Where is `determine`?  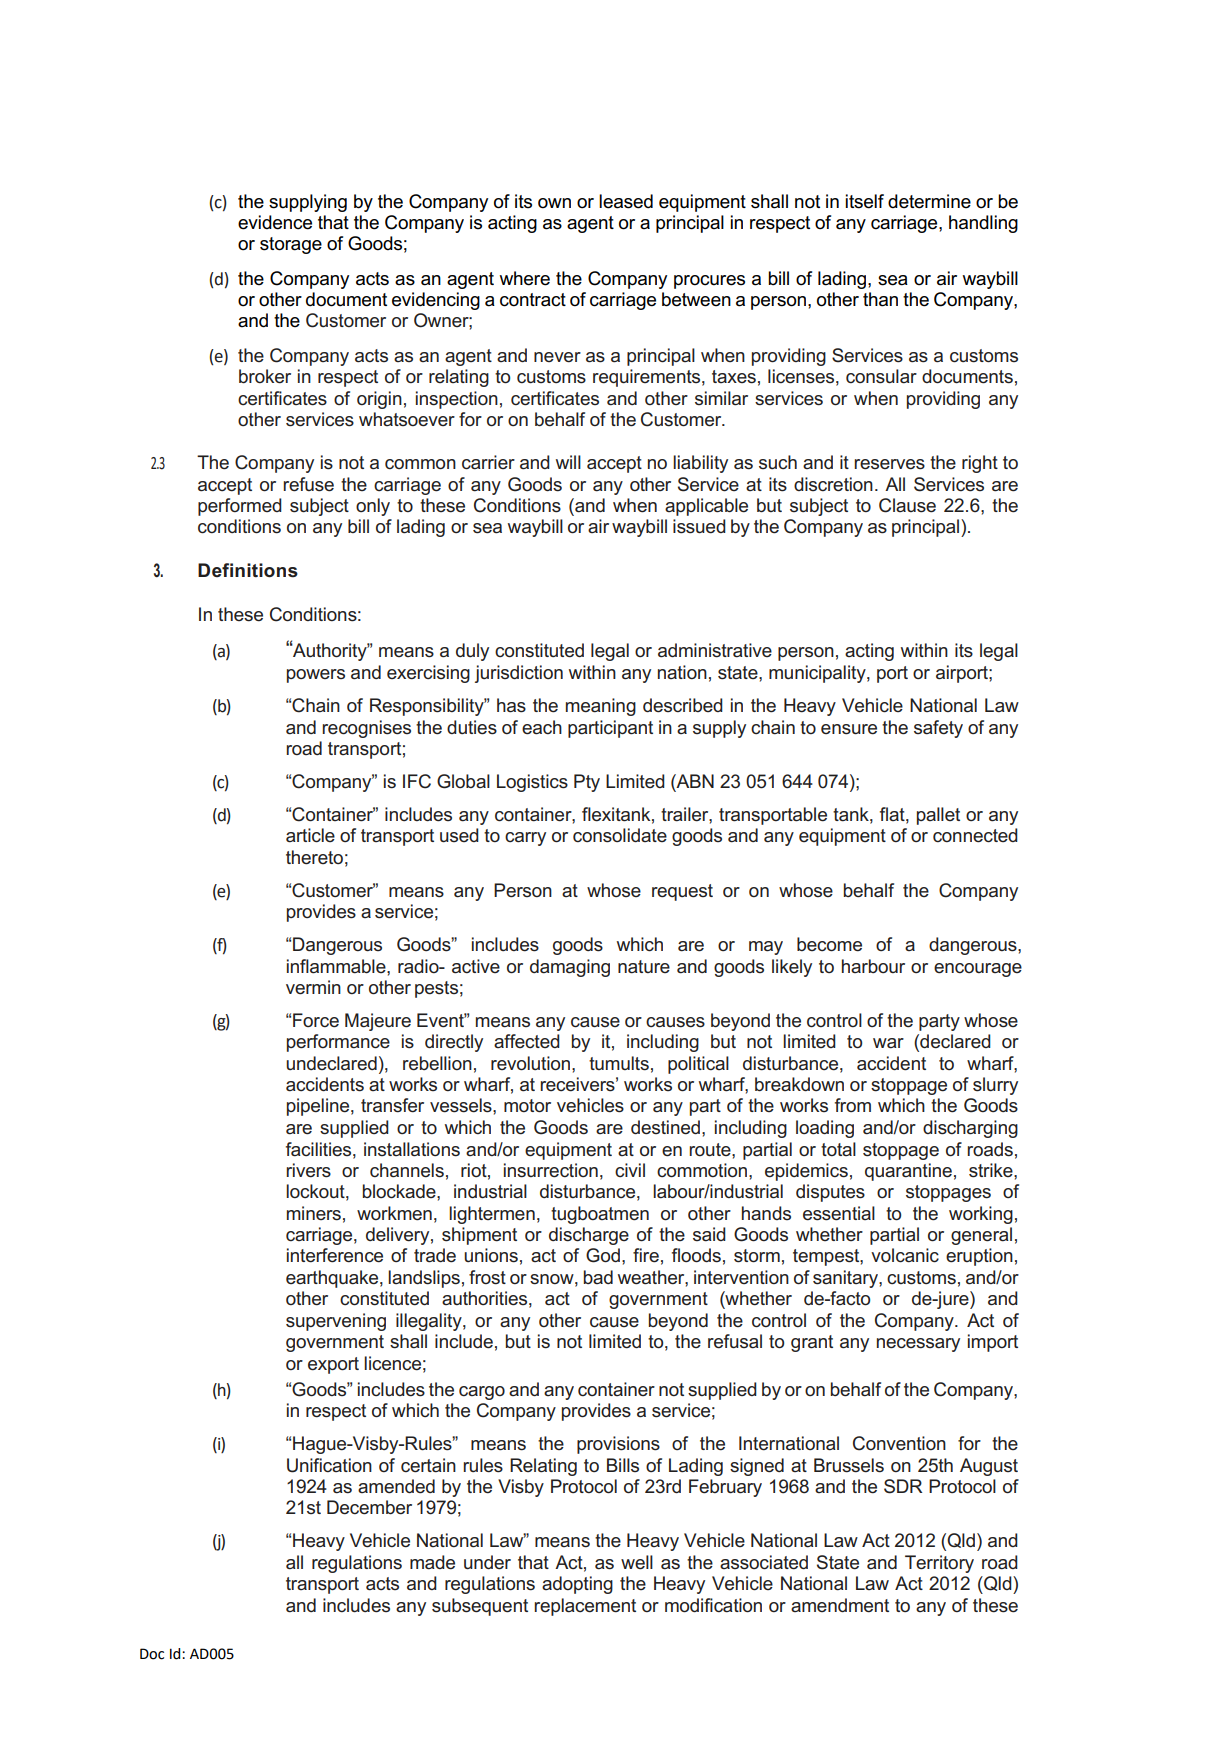
determine is located at coordinates (929, 201).
